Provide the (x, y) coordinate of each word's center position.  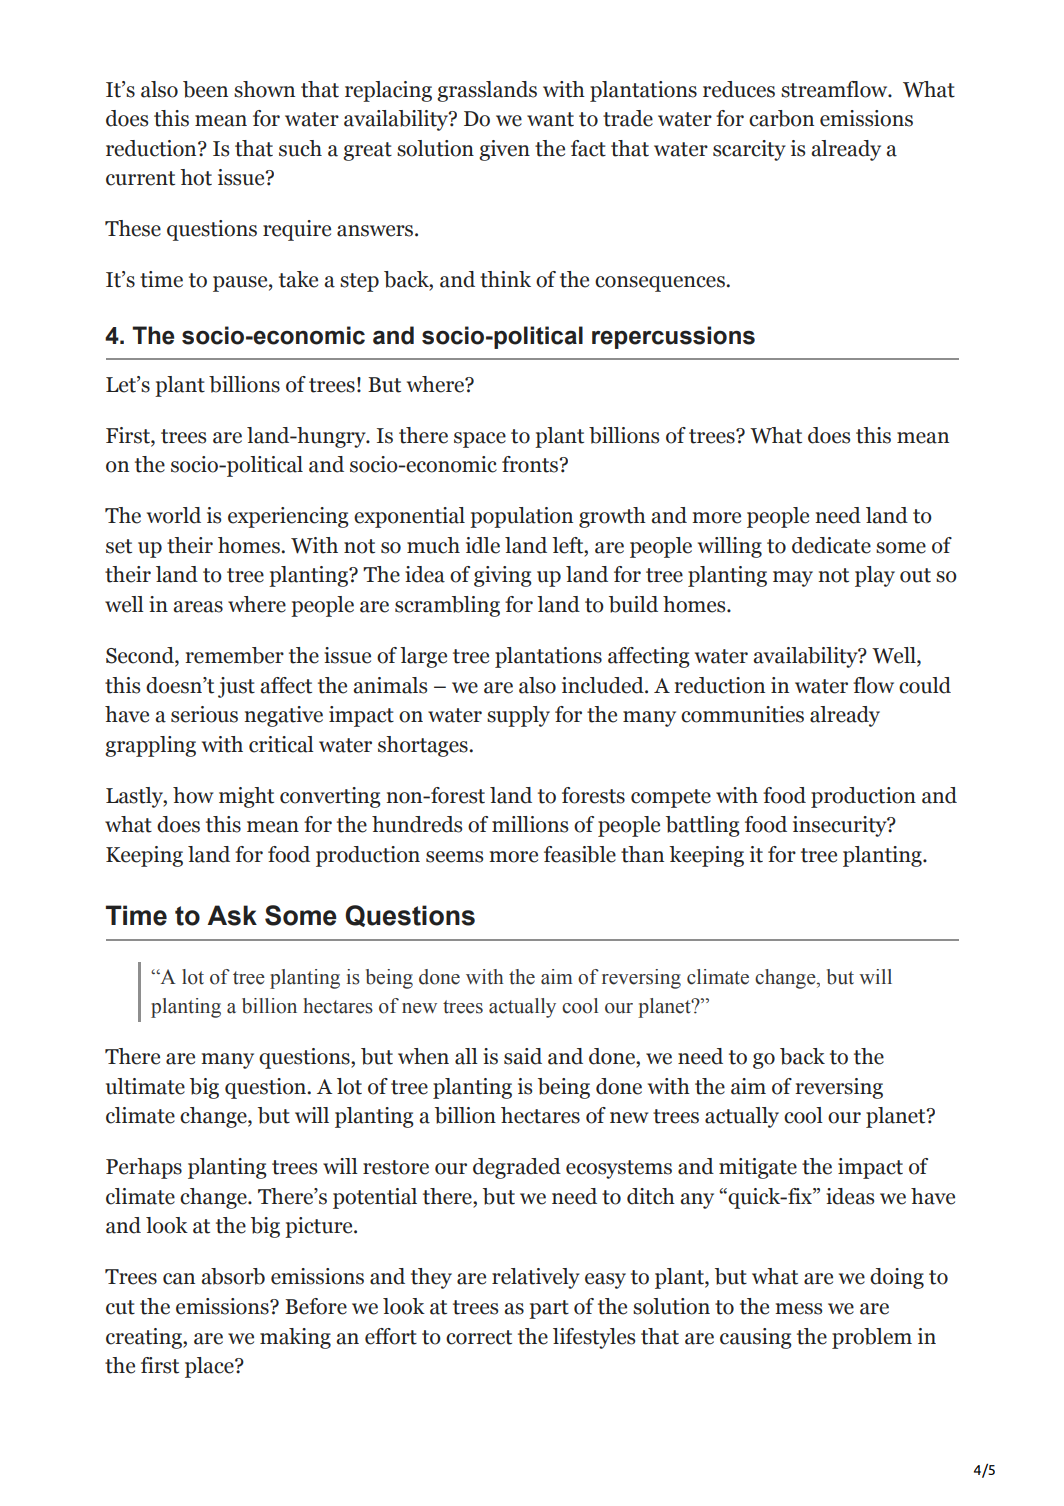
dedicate (831, 545)
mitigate (758, 1168)
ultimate (145, 1086)
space (480, 440)
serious (204, 714)
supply (518, 716)
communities (742, 714)
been (205, 89)
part (549, 1309)
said (523, 1056)
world (174, 515)
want (550, 119)
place (210, 1367)
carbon (781, 118)
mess (798, 1309)
